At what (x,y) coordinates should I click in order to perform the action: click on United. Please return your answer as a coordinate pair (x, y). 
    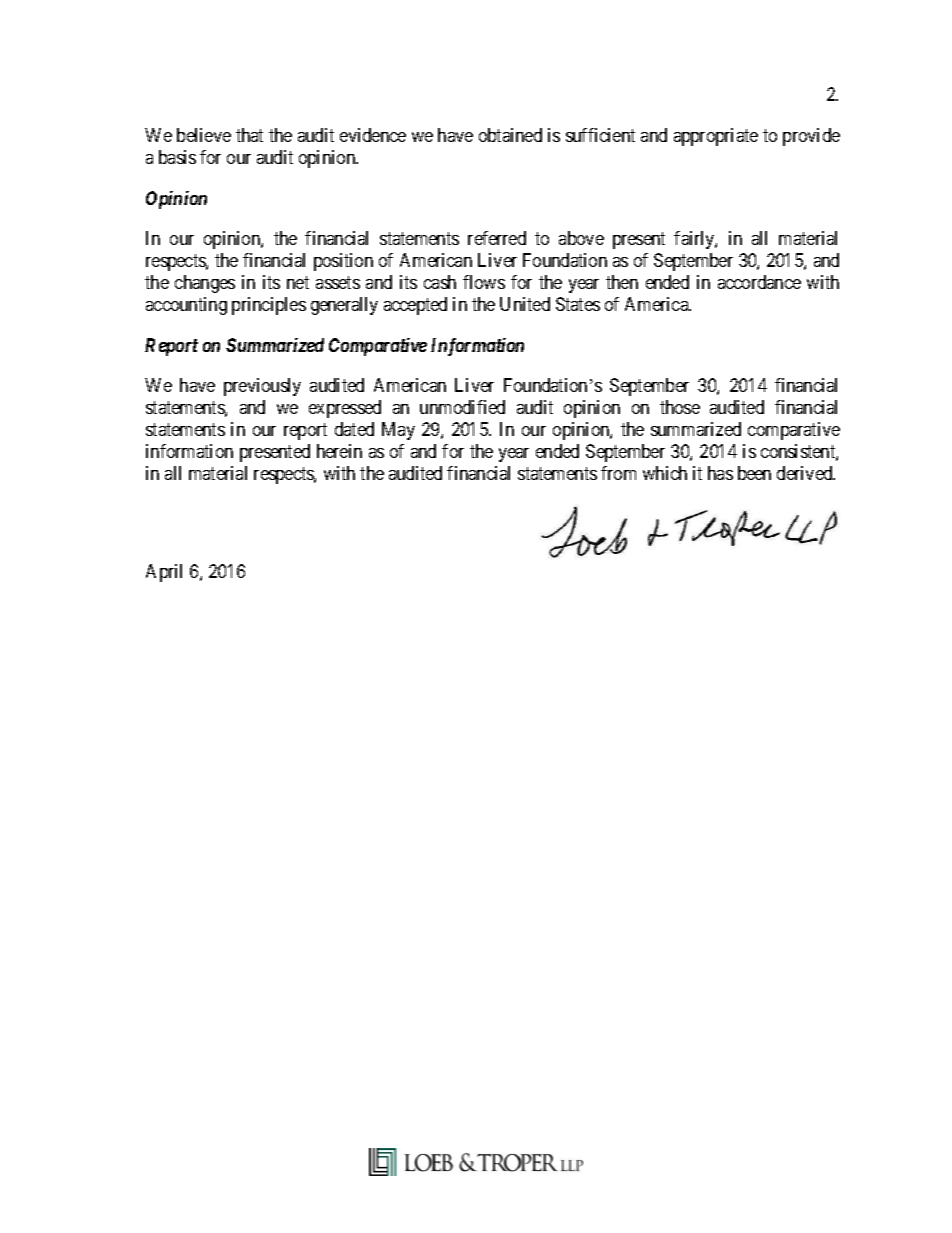
    Looking at the image, I should click on (525, 304).
